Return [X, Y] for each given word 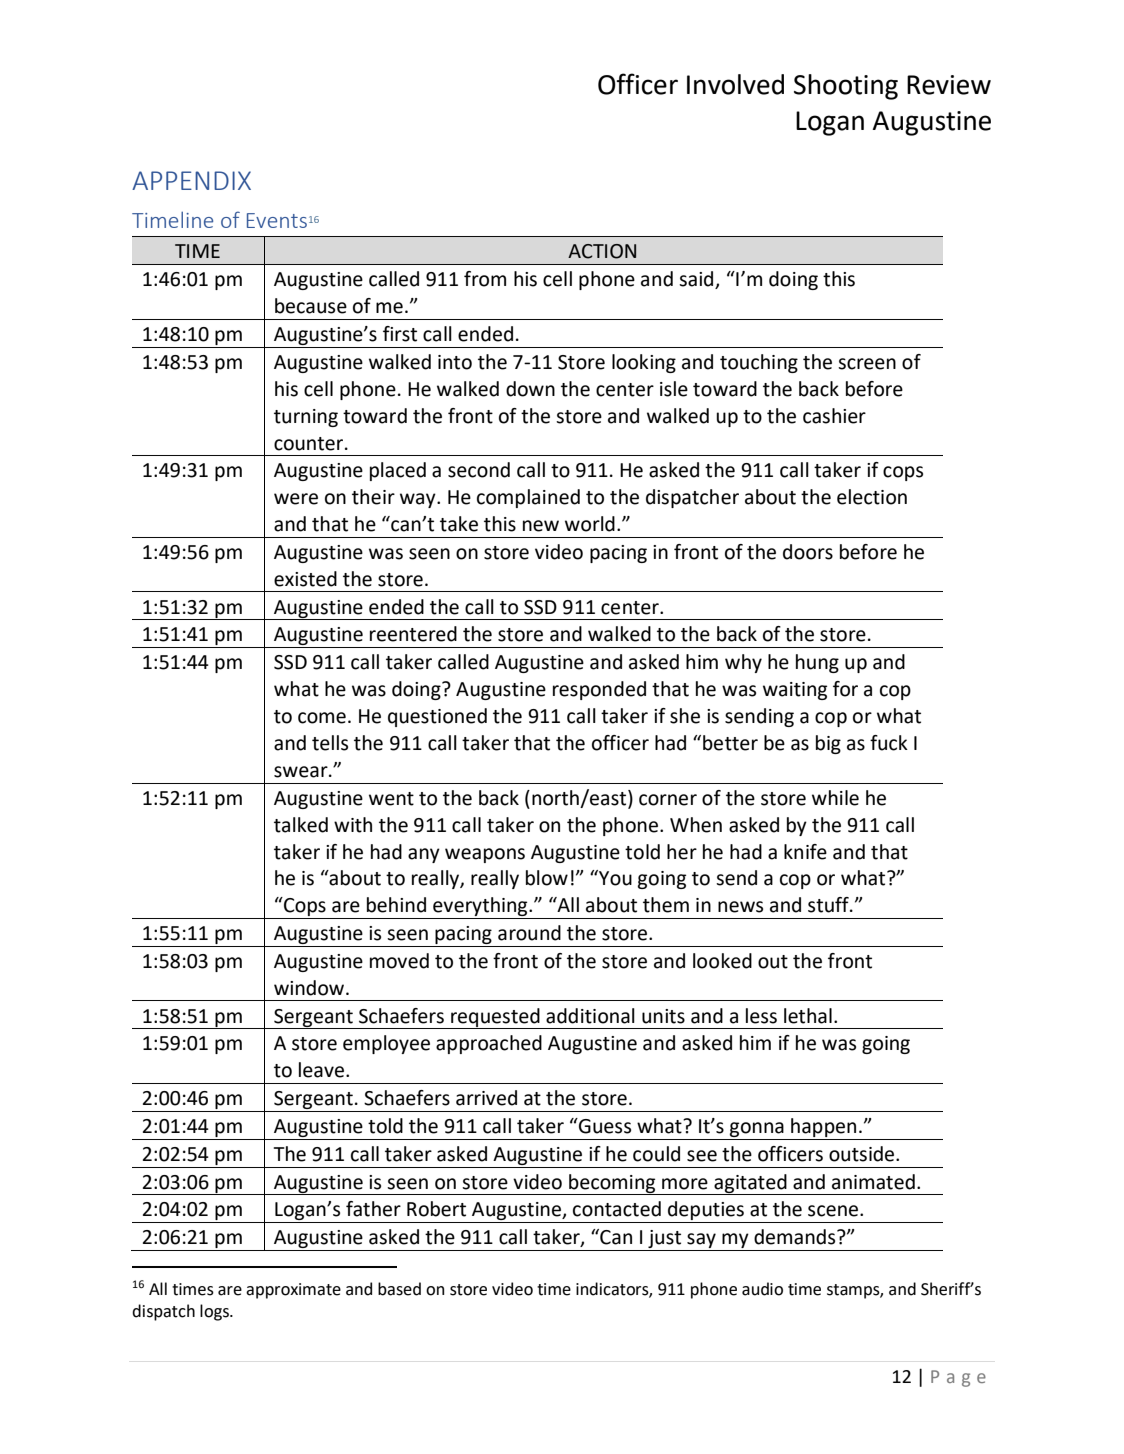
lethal [808, 1016]
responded [599, 690]
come [322, 718]
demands [796, 1237]
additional [590, 1016]
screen [867, 364]
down [530, 389]
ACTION [602, 251]
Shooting [846, 87]
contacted [617, 1209]
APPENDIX [191, 180]
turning [306, 418]
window [310, 988]
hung [817, 663]
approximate [293, 1291]
